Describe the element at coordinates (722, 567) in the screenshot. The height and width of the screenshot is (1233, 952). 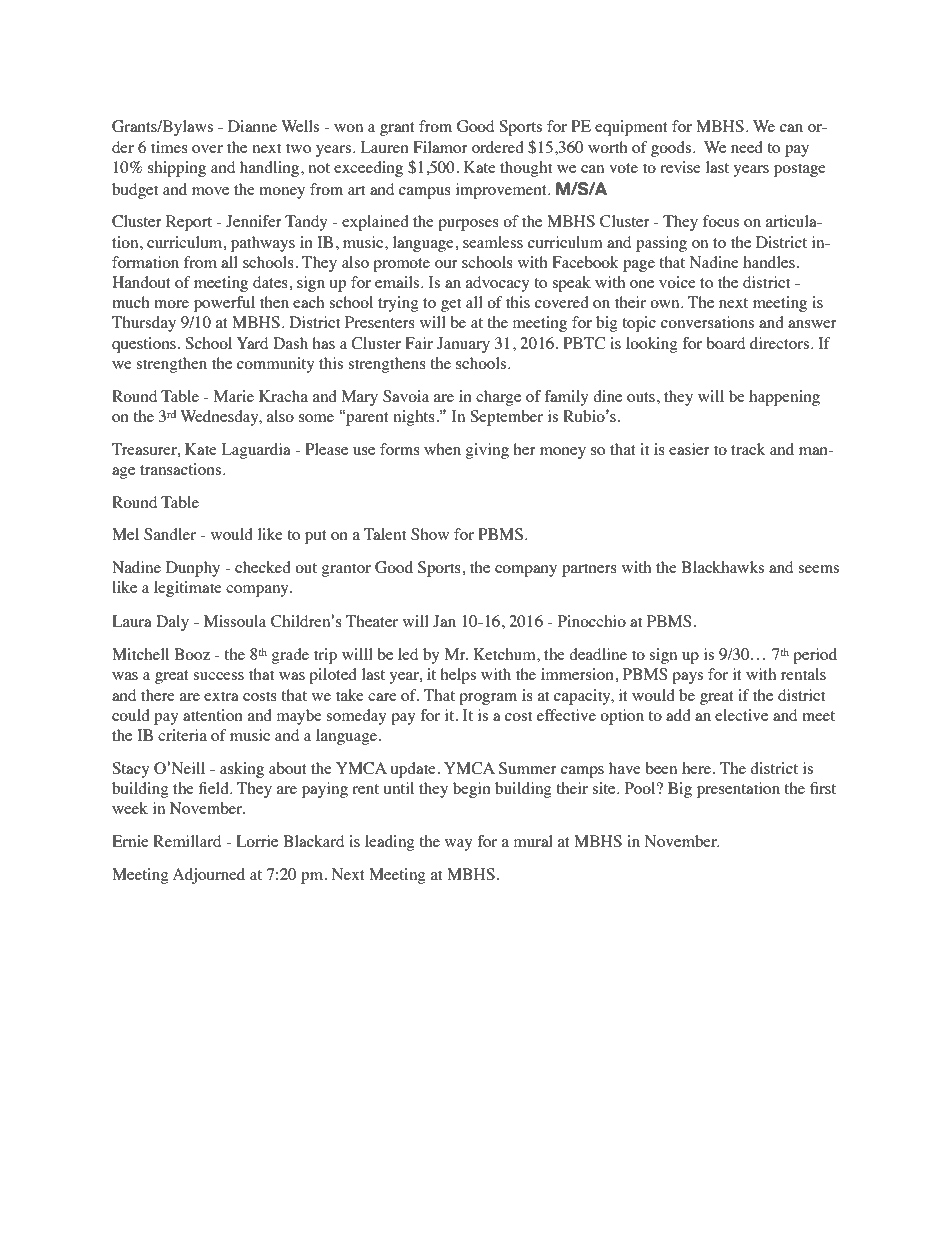
I see `Blackhawks` at that location.
